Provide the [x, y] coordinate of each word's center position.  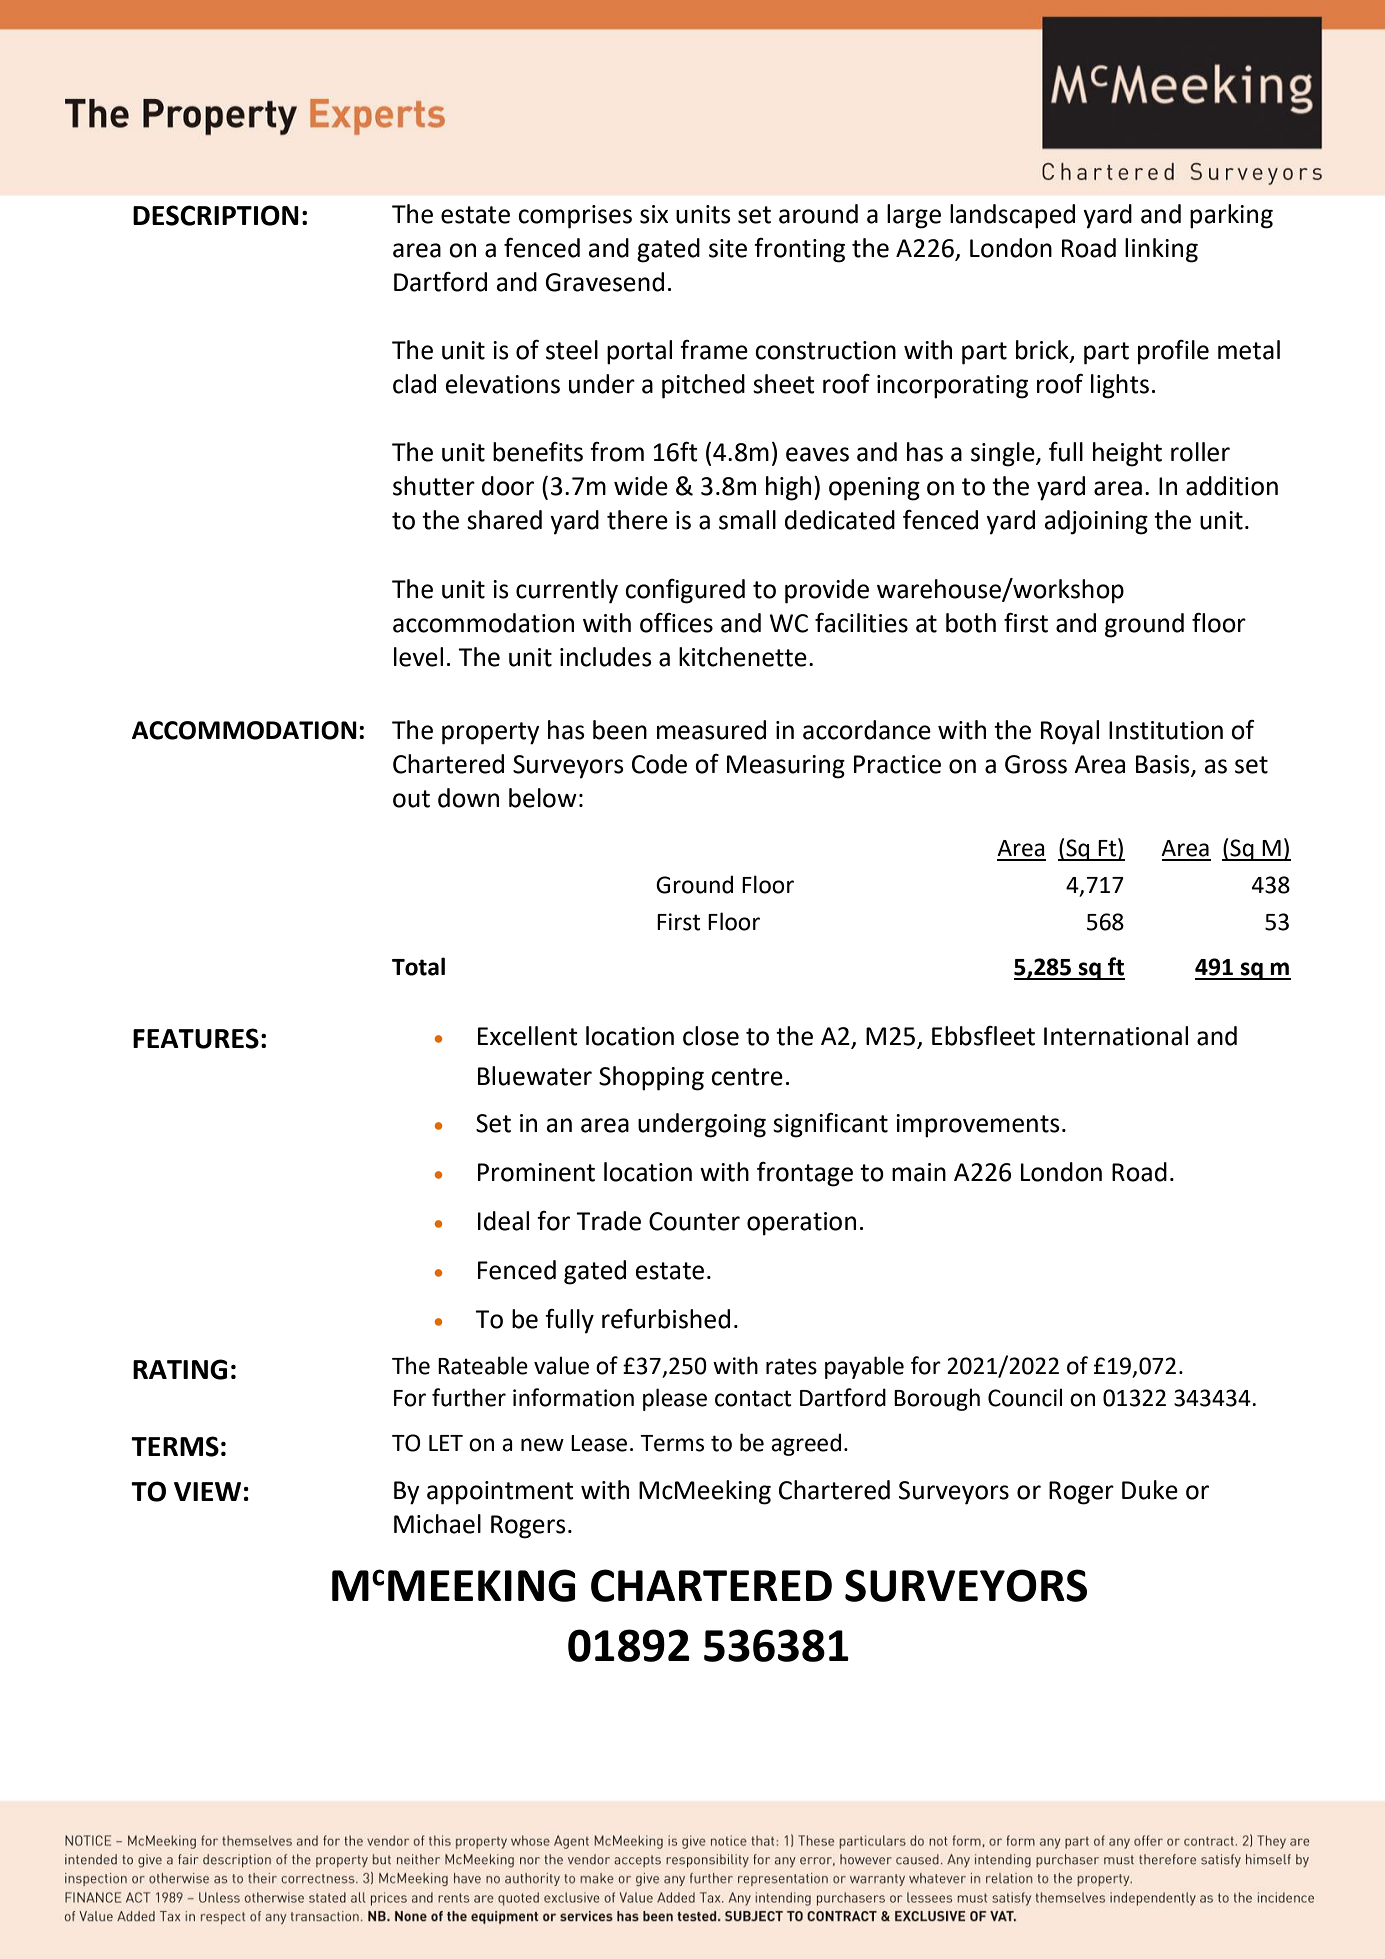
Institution [1166, 730]
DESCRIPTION [216, 215]
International [1116, 1036]
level [418, 657]
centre [747, 1077]
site [728, 248]
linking [1161, 250]
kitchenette [743, 657]
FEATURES [196, 1038]
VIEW [207, 1491]
